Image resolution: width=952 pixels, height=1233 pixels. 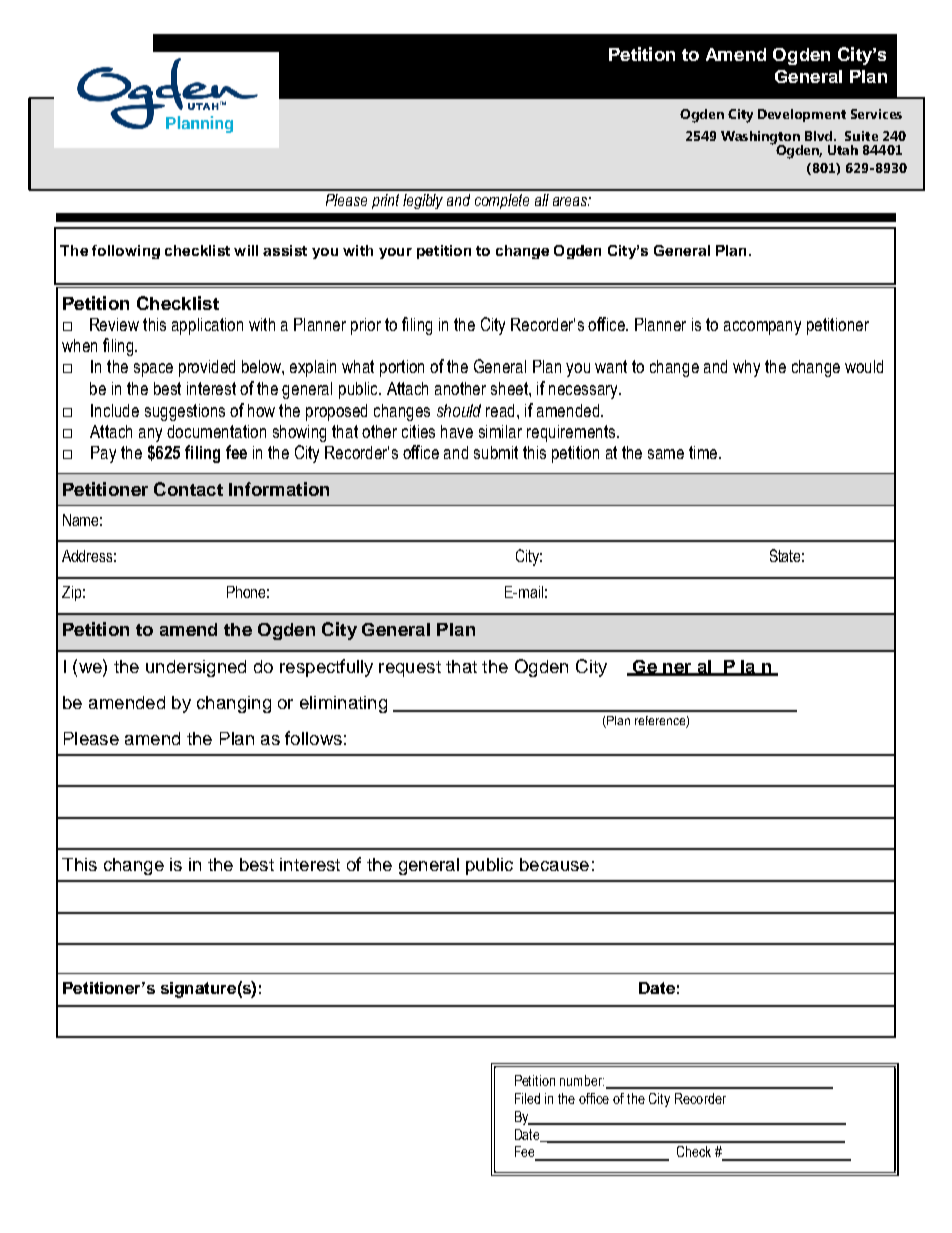 What do you see at coordinates (207, 326) in the screenshot?
I see `application` at bounding box center [207, 326].
